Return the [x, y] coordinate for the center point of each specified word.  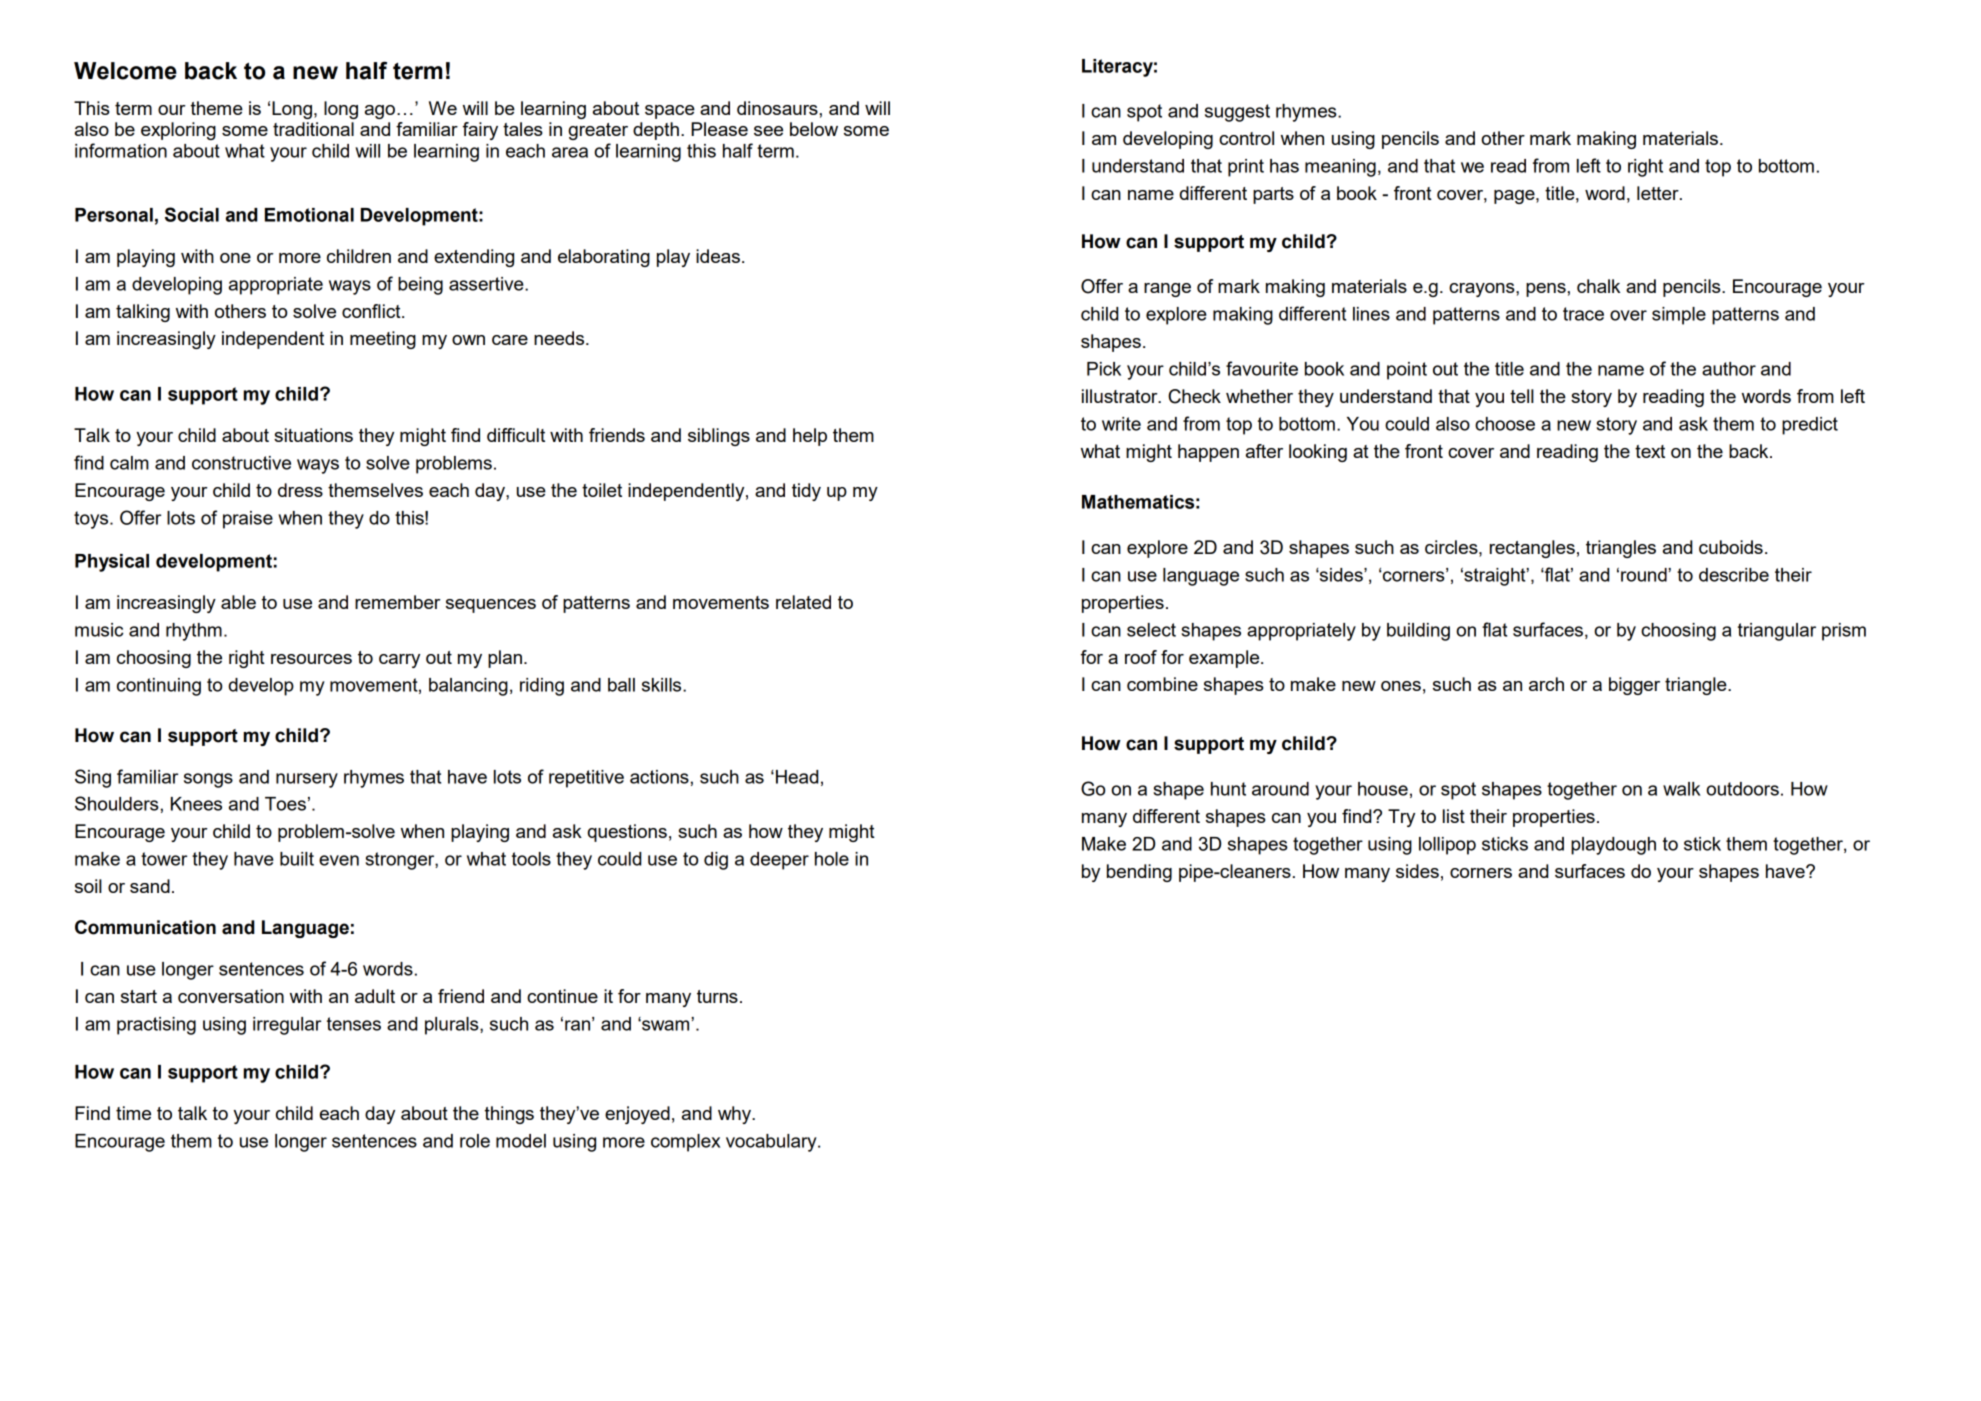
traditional [313, 129]
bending [1139, 873]
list [1454, 816]
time [133, 1113]
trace [1583, 314]
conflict [372, 311]
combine [1162, 684]
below [814, 129]
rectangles [1532, 549]
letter [1659, 193]
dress [300, 490]
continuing [159, 687]
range [1167, 290]
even [339, 860]
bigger [1634, 686]
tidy [806, 492]
